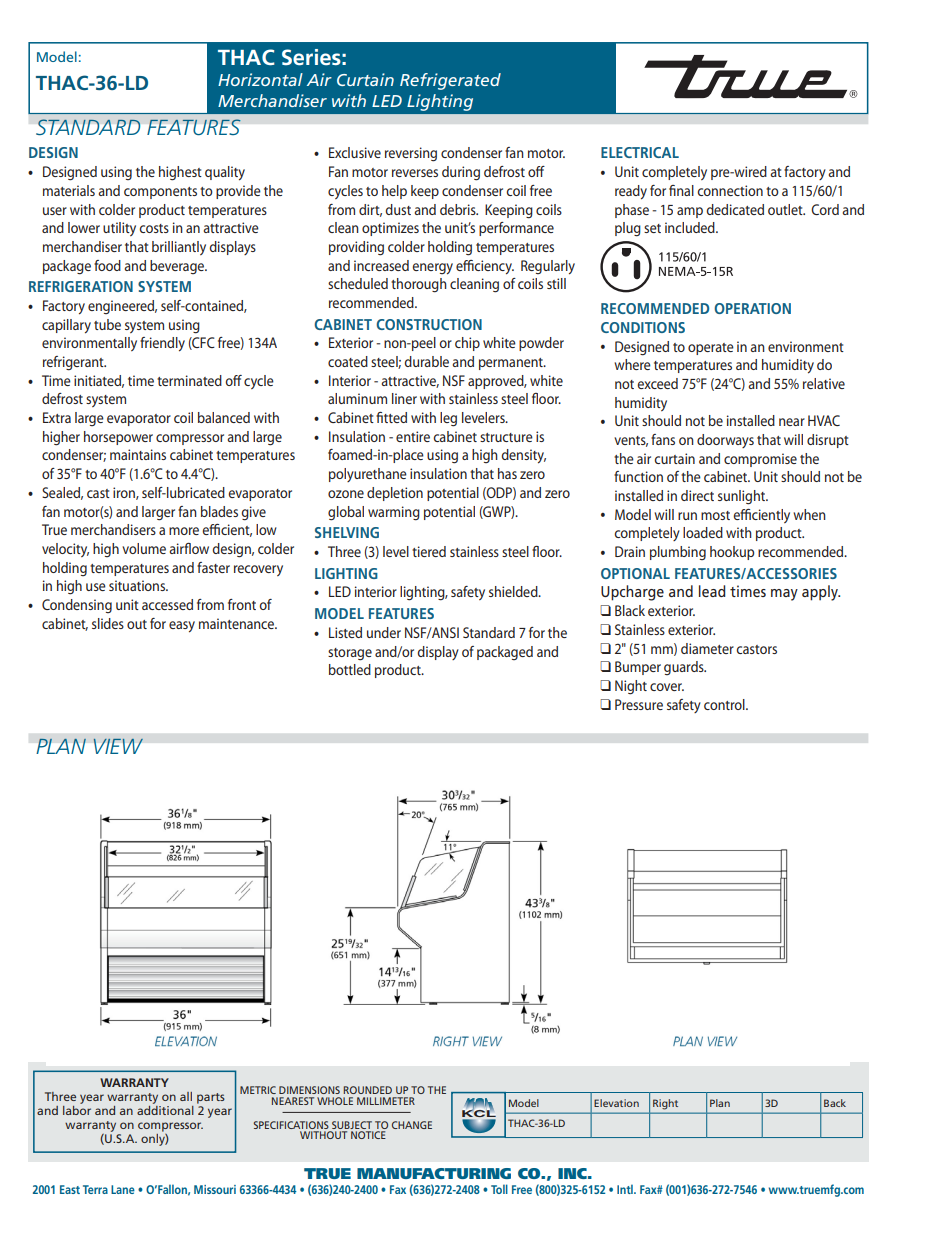  Describe the element at coordinates (725, 704) in the screenshot. I see `control` at that location.
